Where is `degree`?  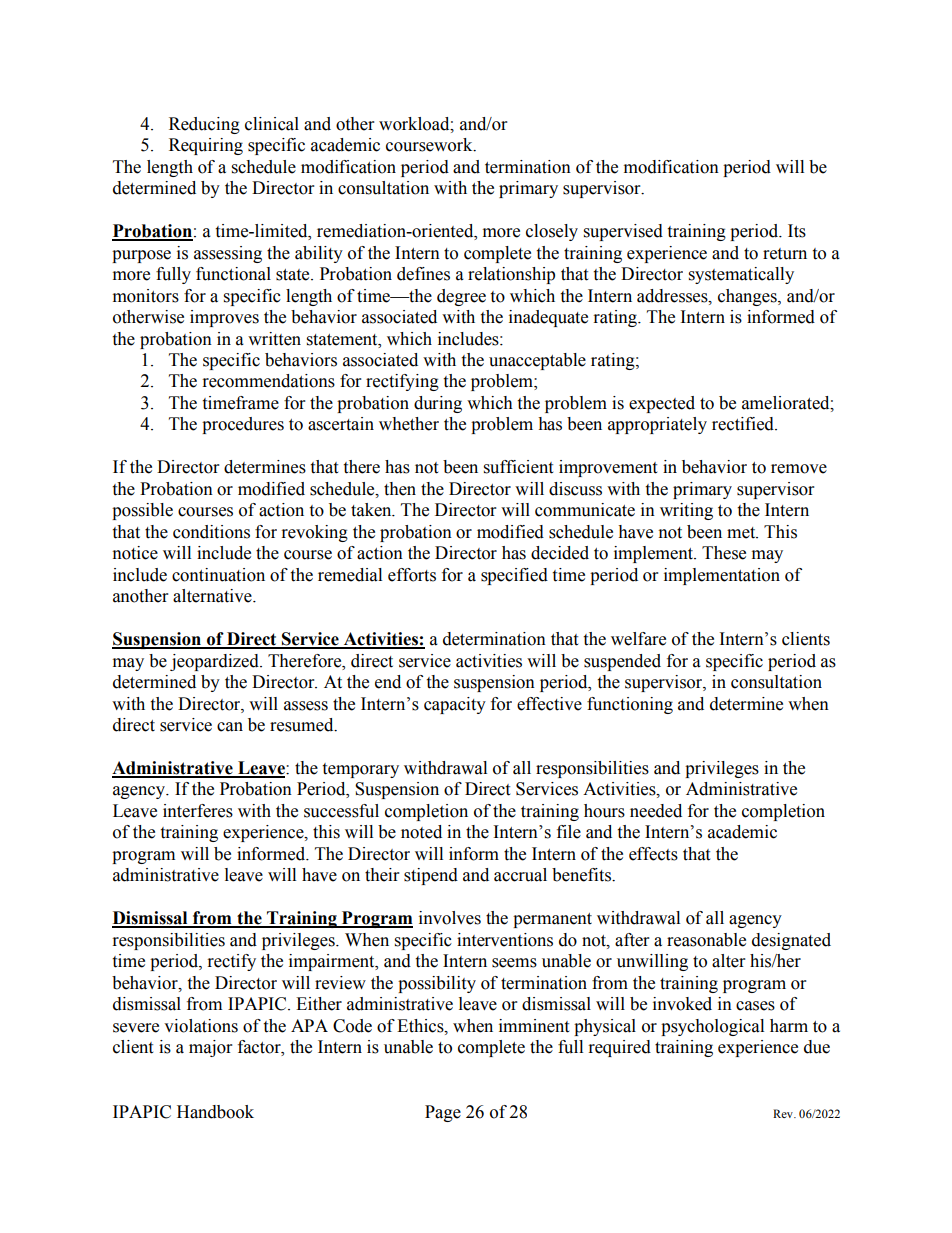 degree is located at coordinates (461, 297).
